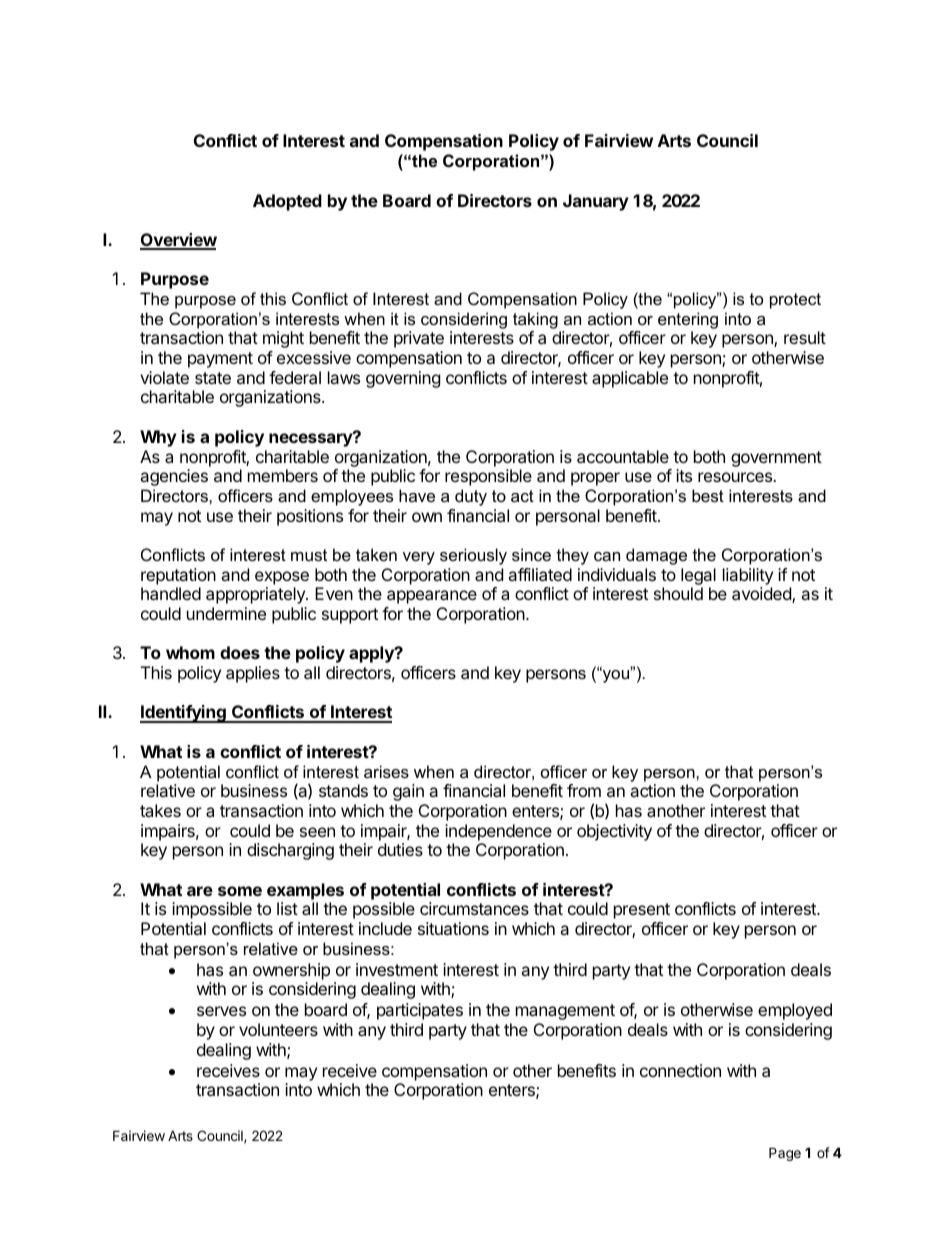  Describe the element at coordinates (283, 475) in the screenshot. I see `members` at that location.
